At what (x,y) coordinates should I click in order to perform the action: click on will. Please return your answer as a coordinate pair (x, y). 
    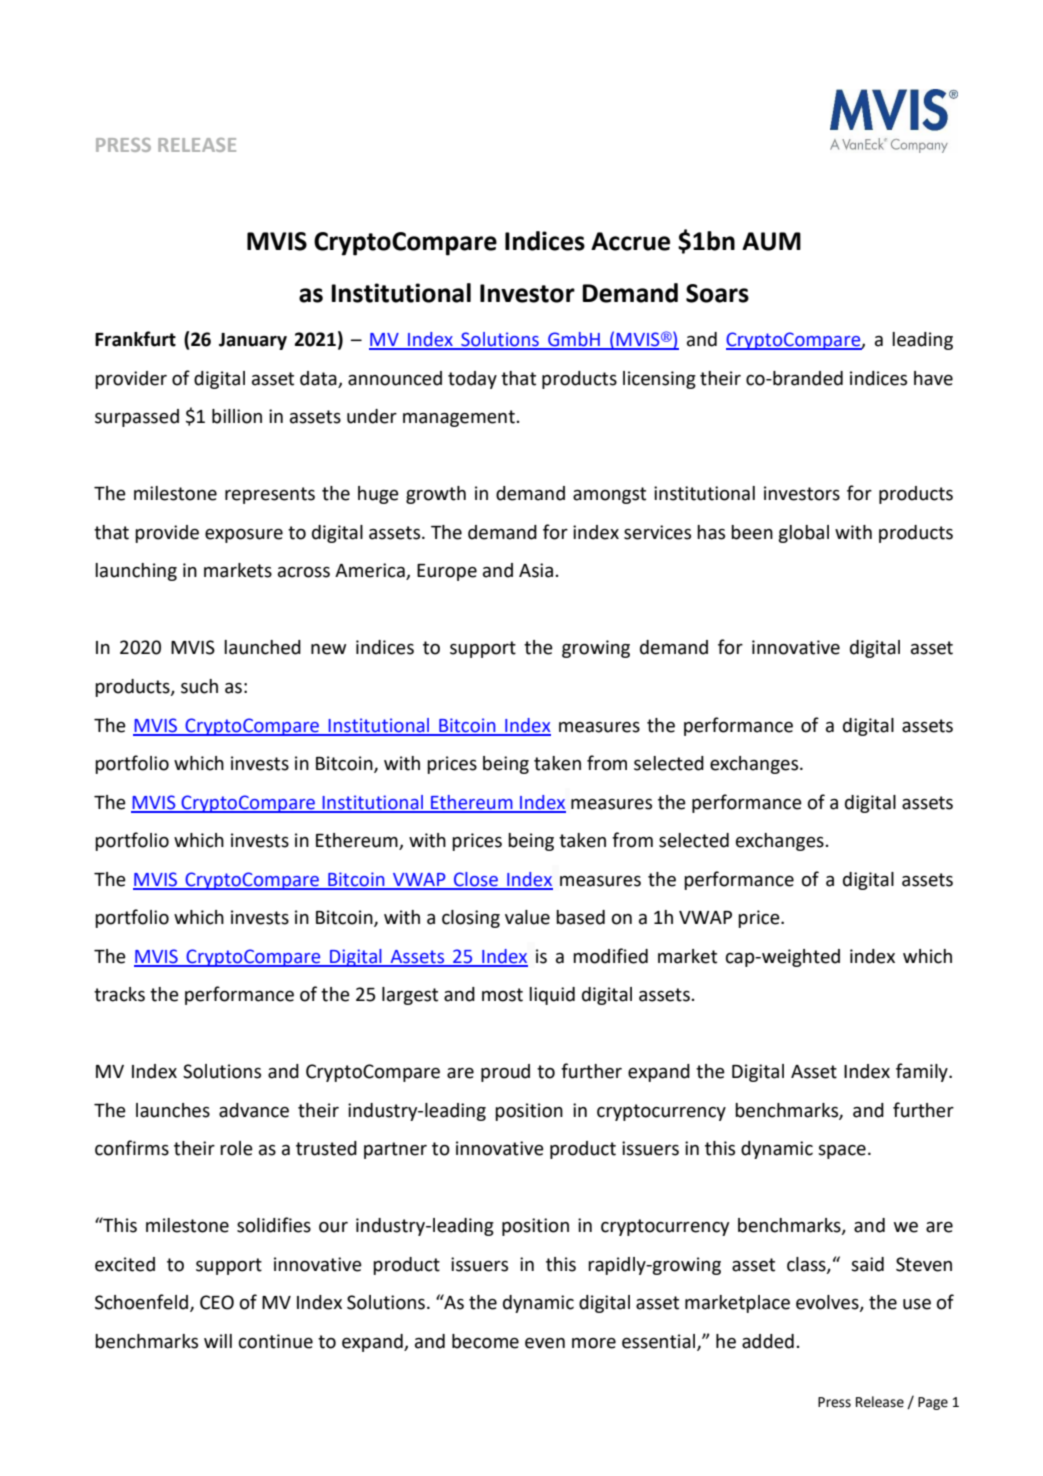
    Looking at the image, I should click on (218, 1341).
